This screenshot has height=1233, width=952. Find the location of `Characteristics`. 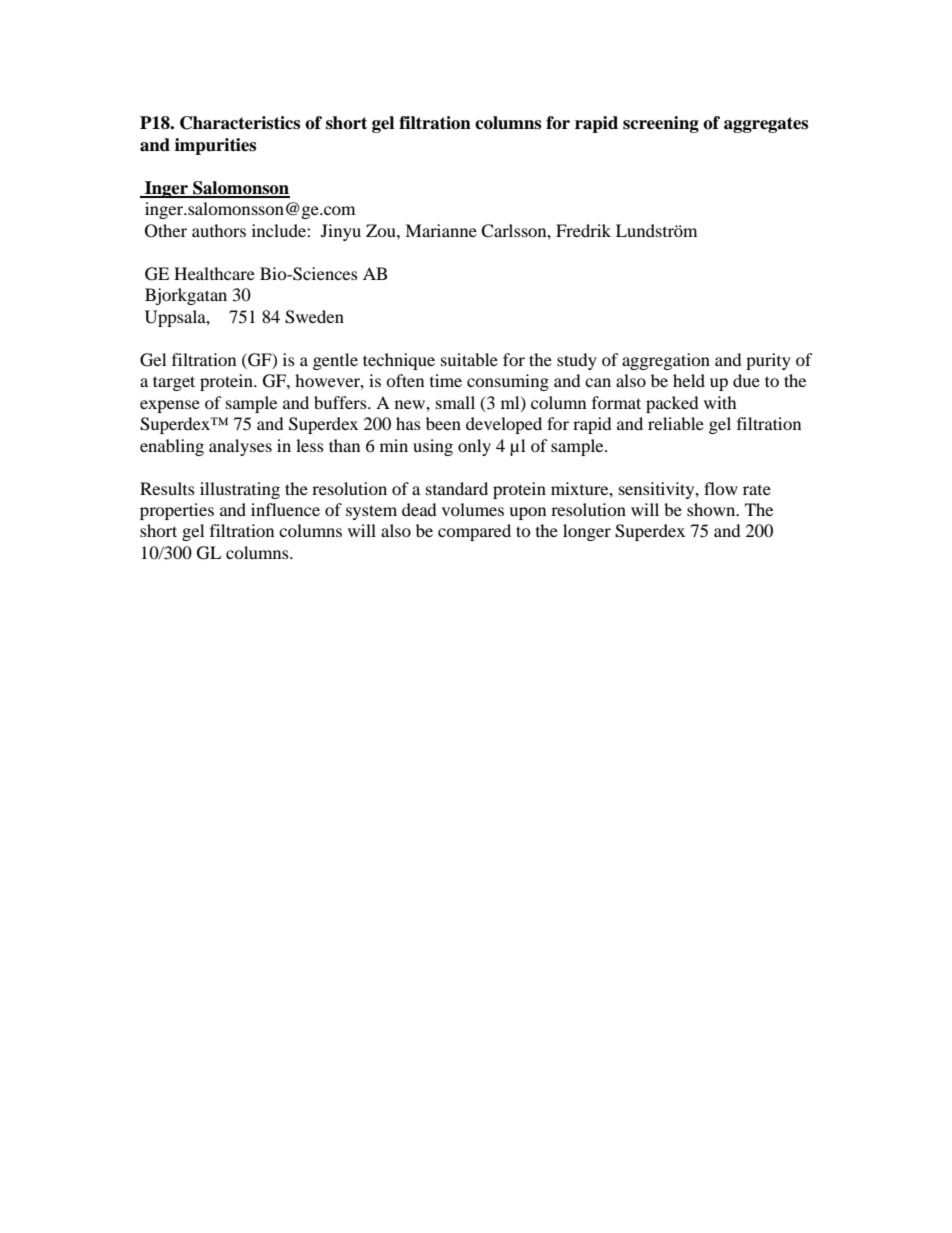

Characteristics is located at coordinates (240, 123).
